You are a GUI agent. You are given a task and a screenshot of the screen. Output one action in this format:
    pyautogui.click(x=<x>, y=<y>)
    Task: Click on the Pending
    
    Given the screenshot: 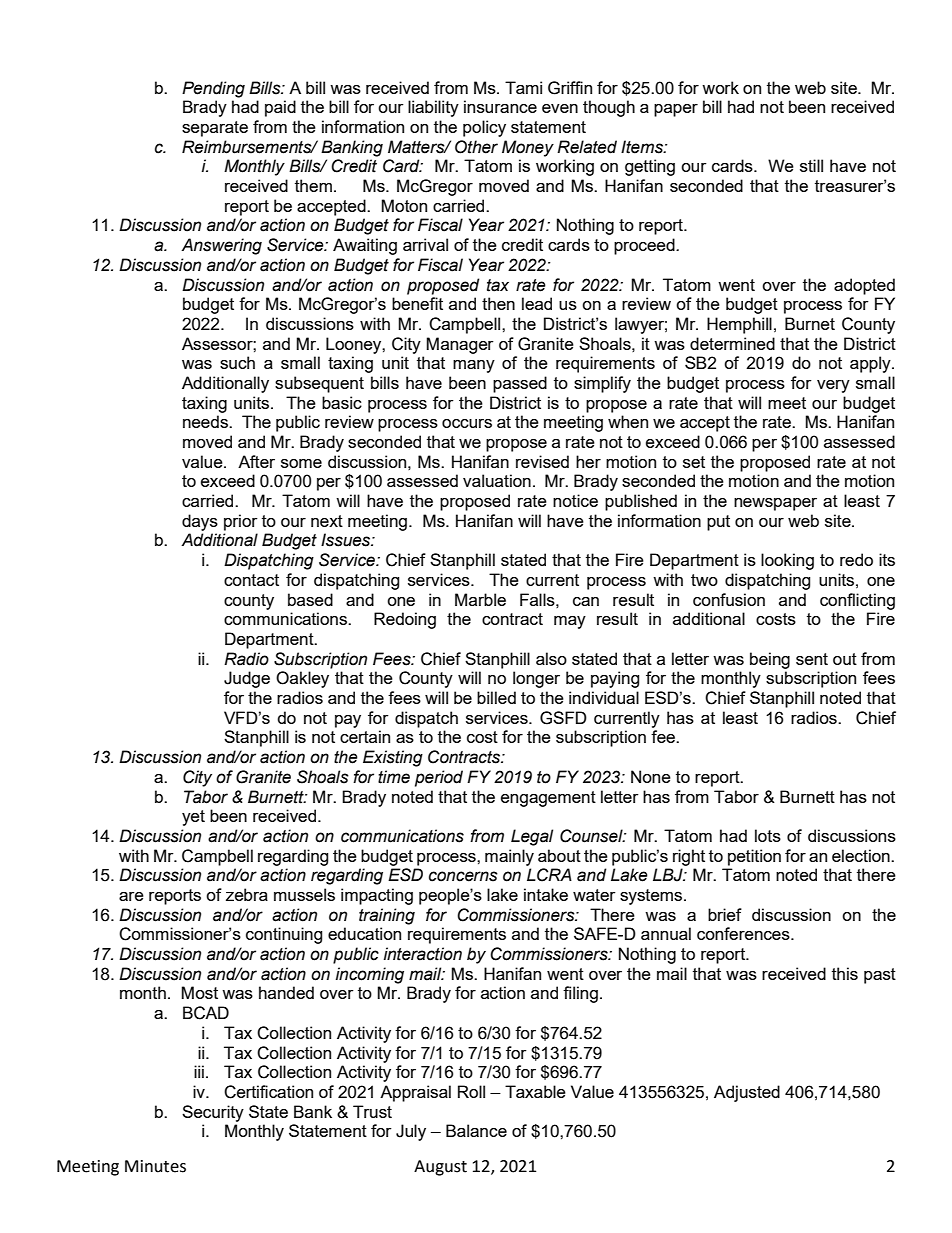 What is the action you would take?
    pyautogui.click(x=213, y=89)
